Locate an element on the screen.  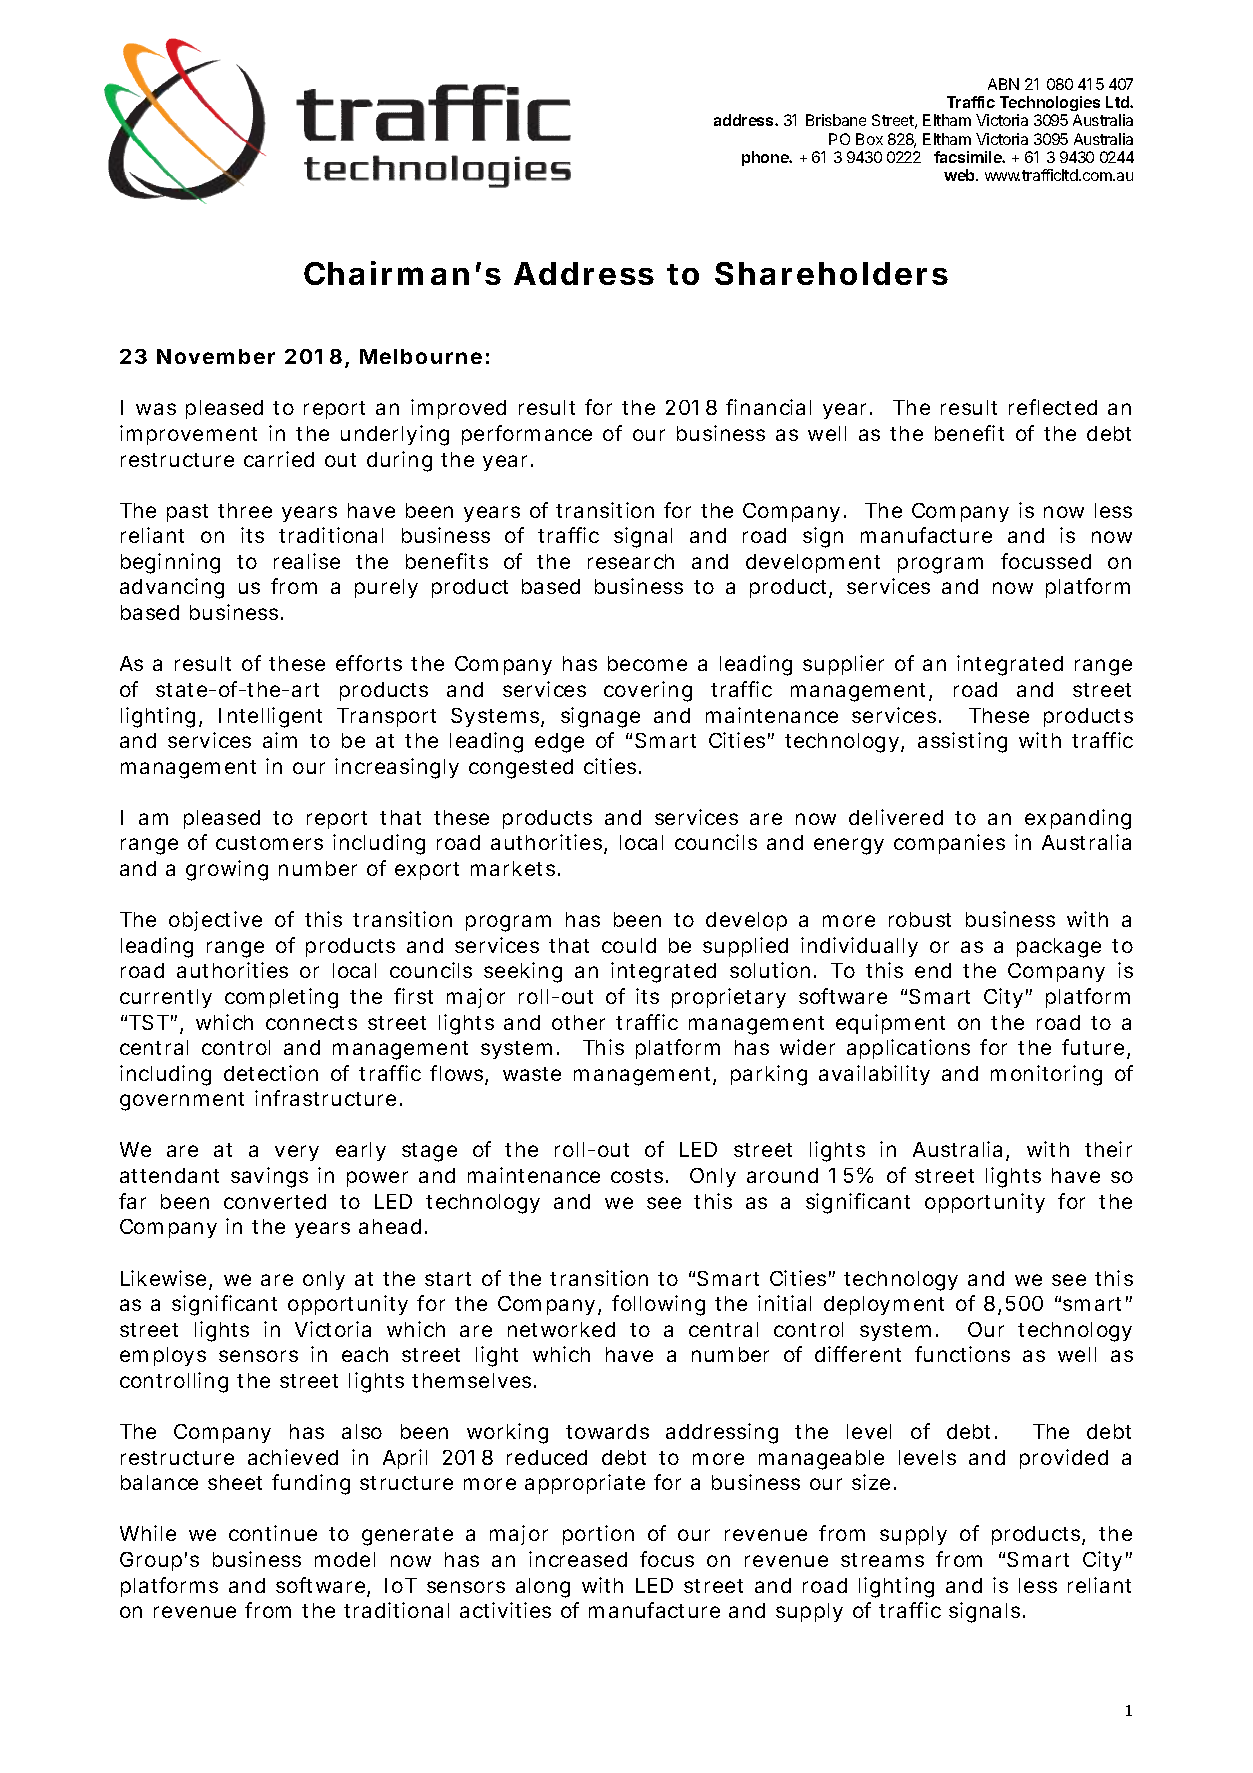
detection is located at coordinates (271, 1073).
